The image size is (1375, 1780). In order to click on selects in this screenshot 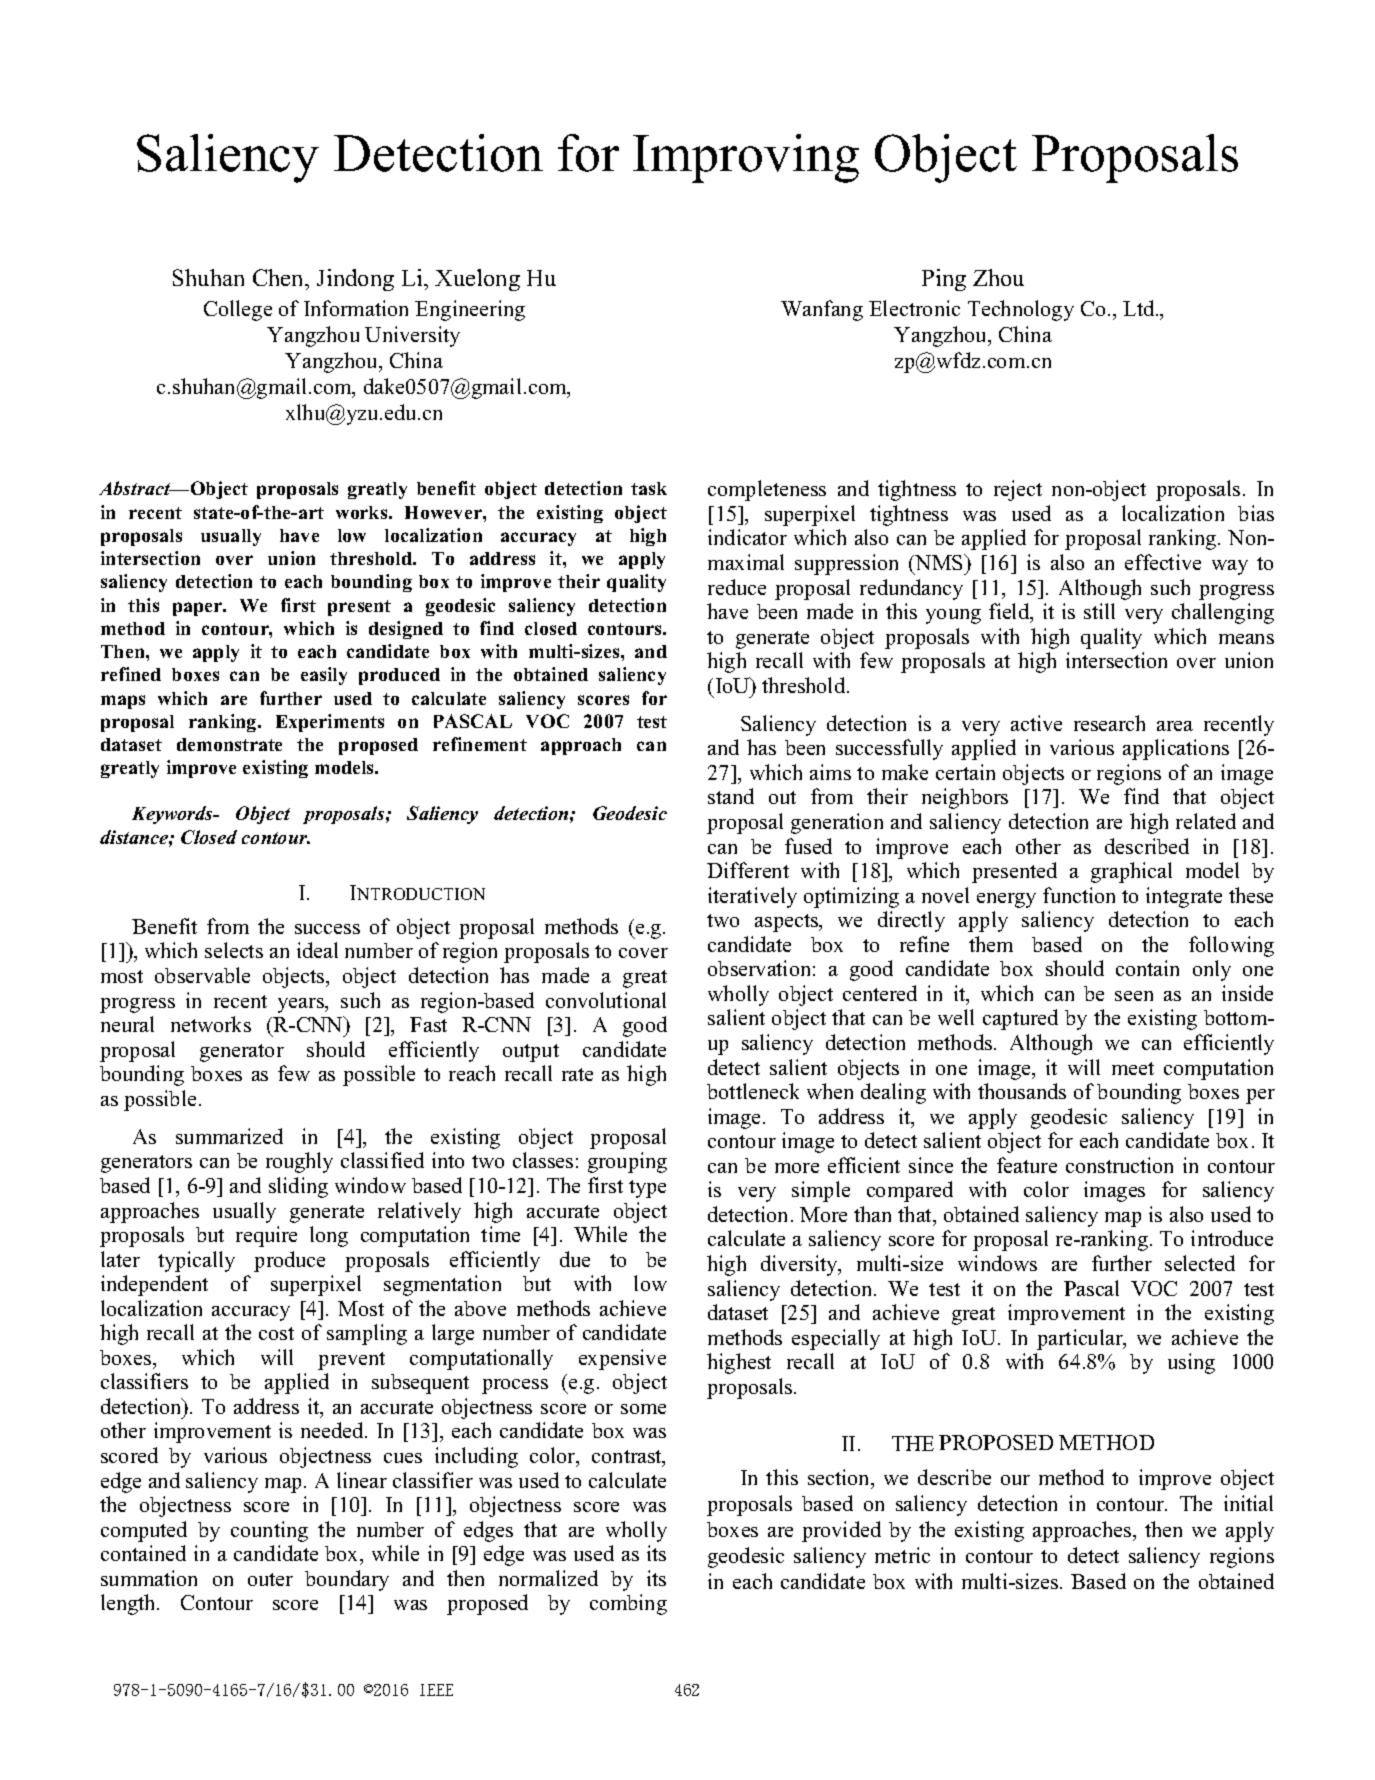, I will do `click(234, 950)`.
